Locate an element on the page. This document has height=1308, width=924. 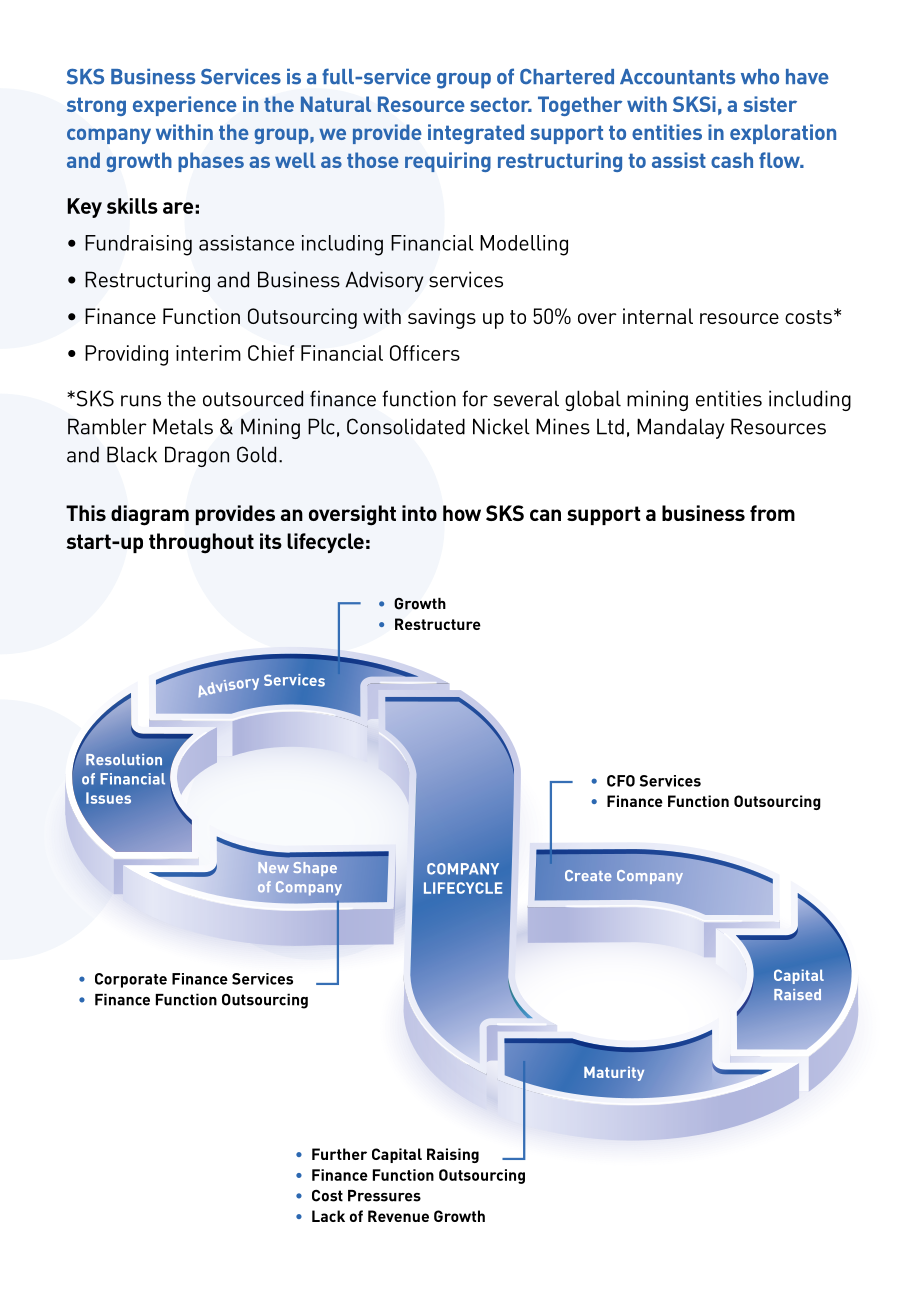
Maturity is located at coordinates (614, 1073).
